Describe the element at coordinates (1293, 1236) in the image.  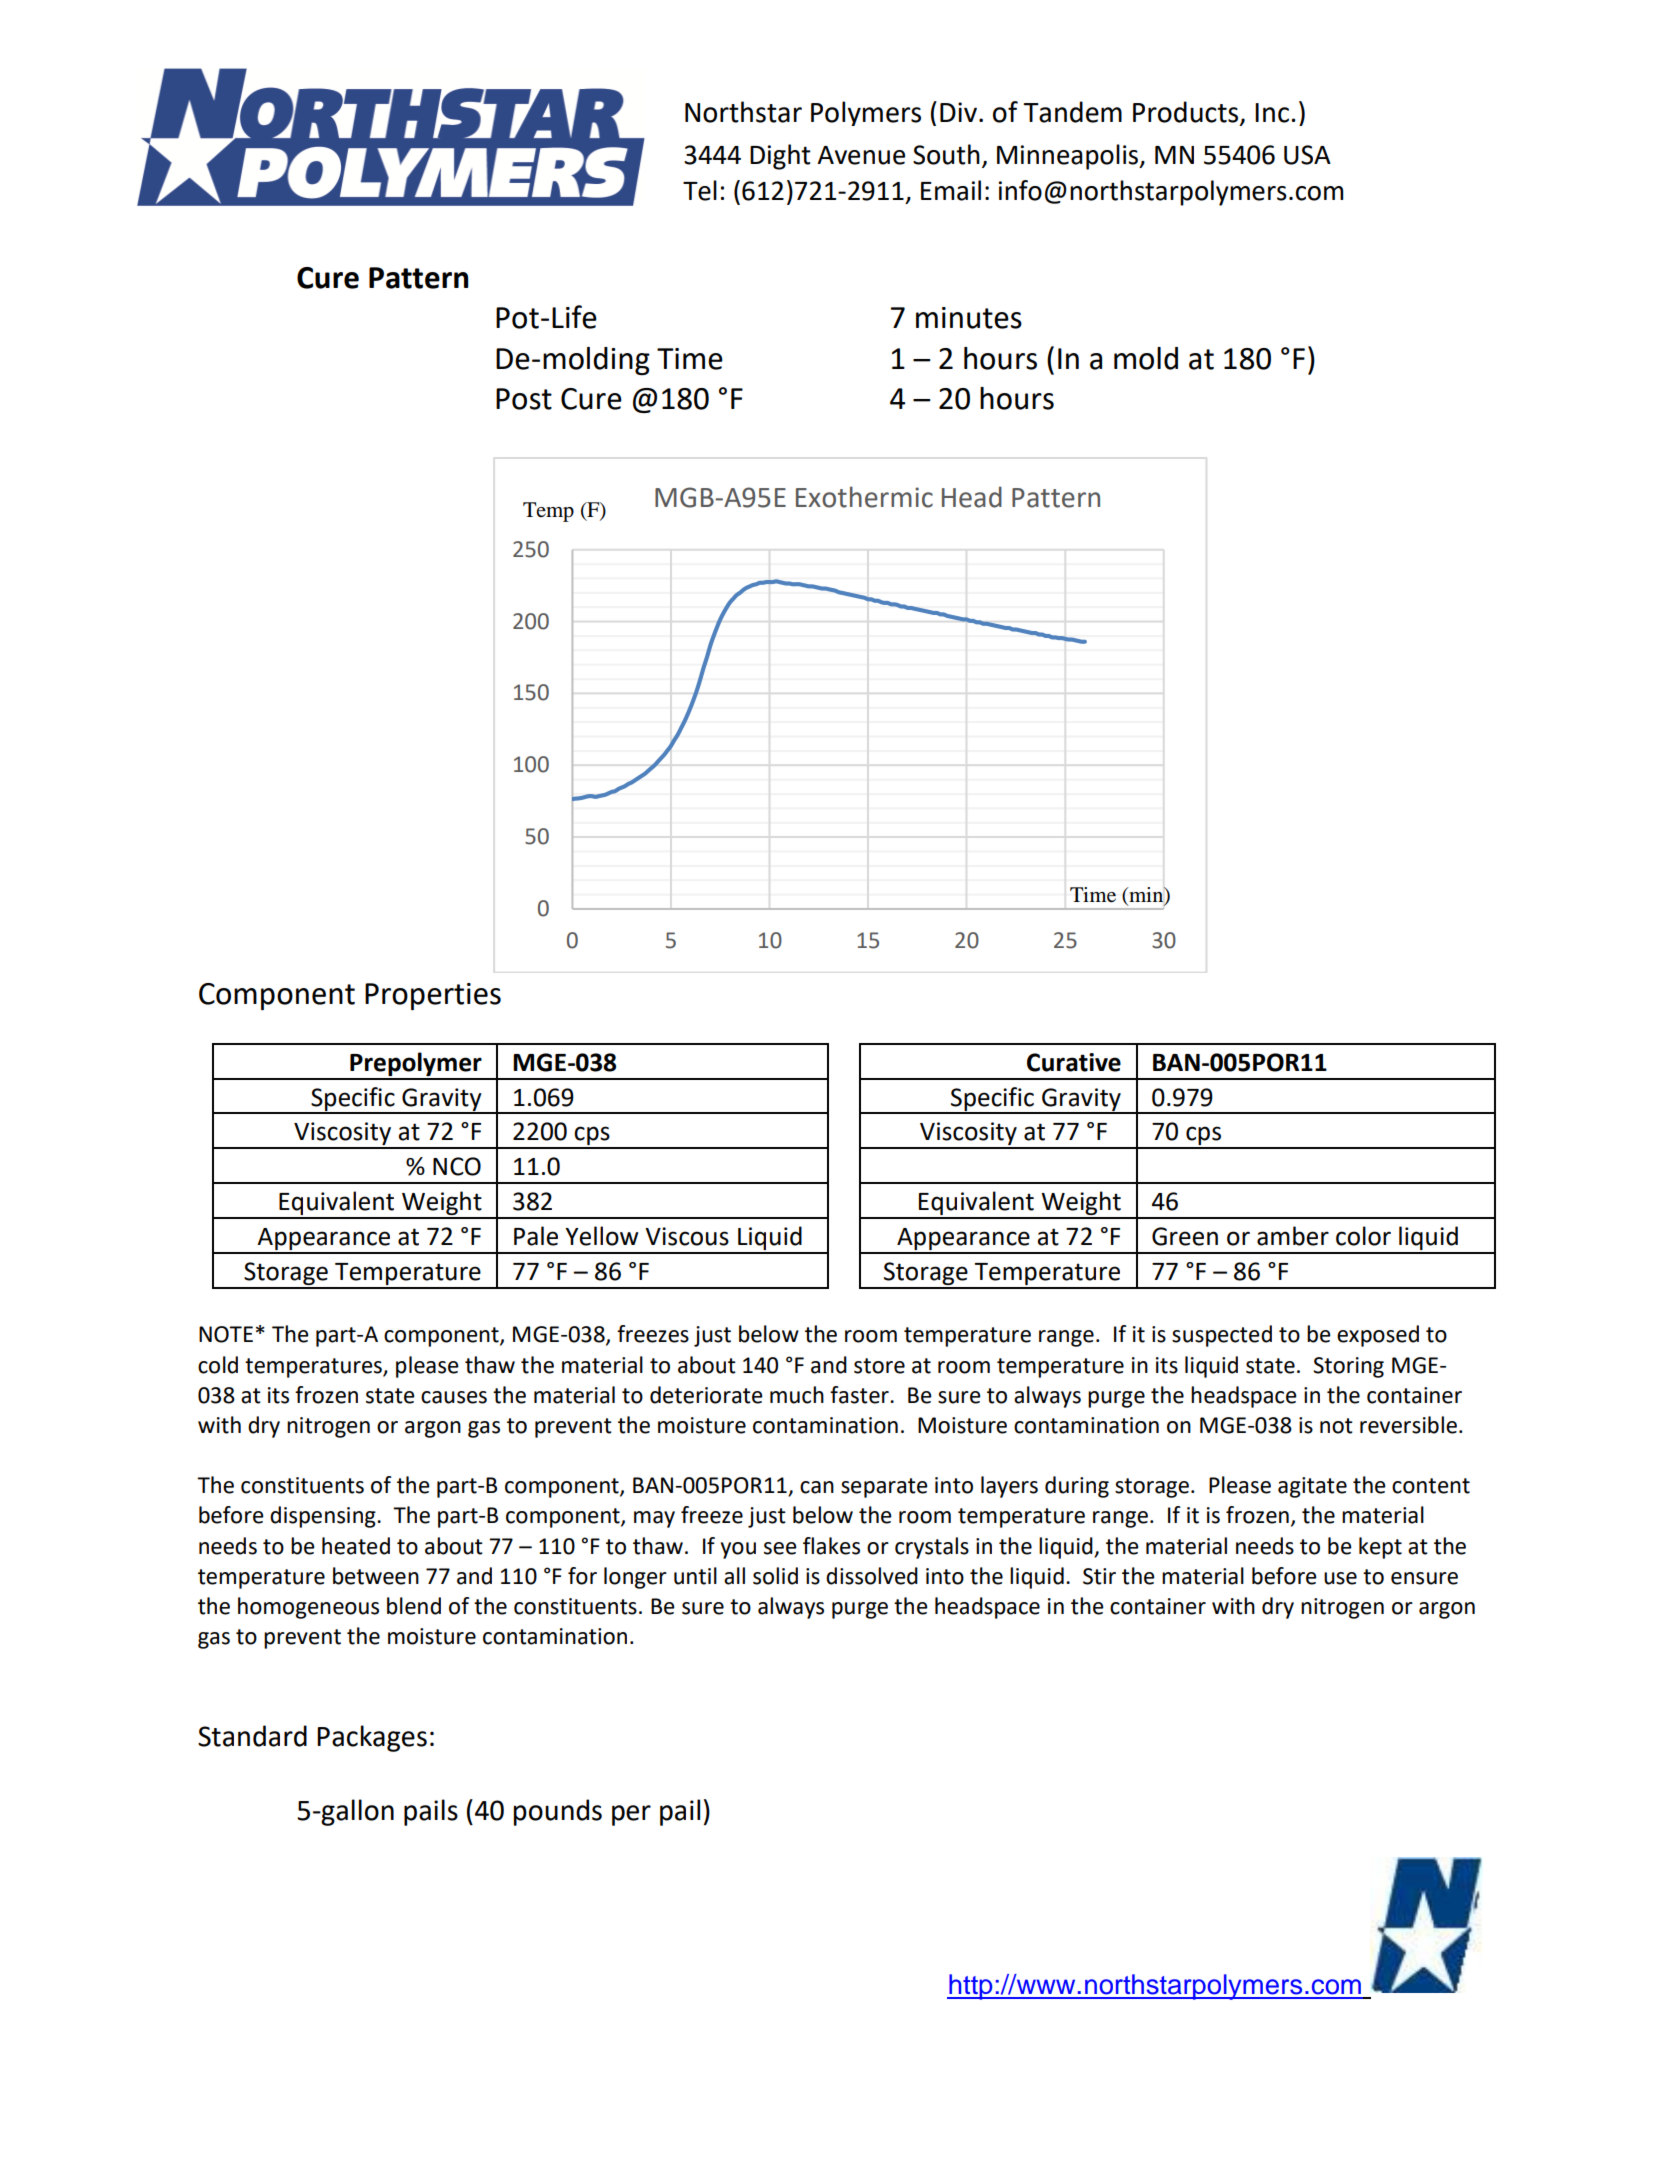
I see `amber` at that location.
